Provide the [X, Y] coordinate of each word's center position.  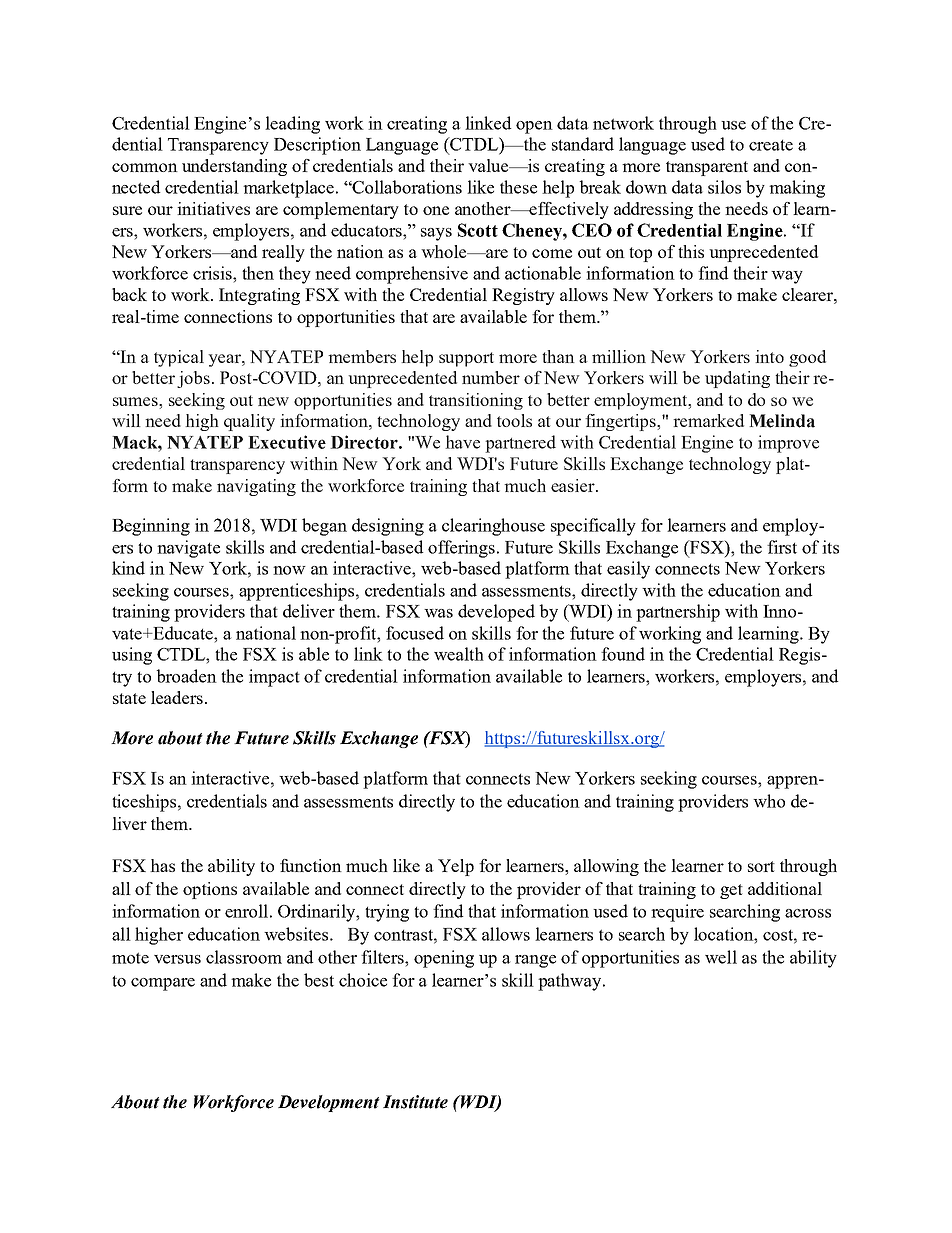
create [771, 145]
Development [329, 1103]
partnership [678, 613]
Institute [415, 1102]
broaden [187, 676]
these [518, 187]
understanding [234, 167]
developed [496, 613]
